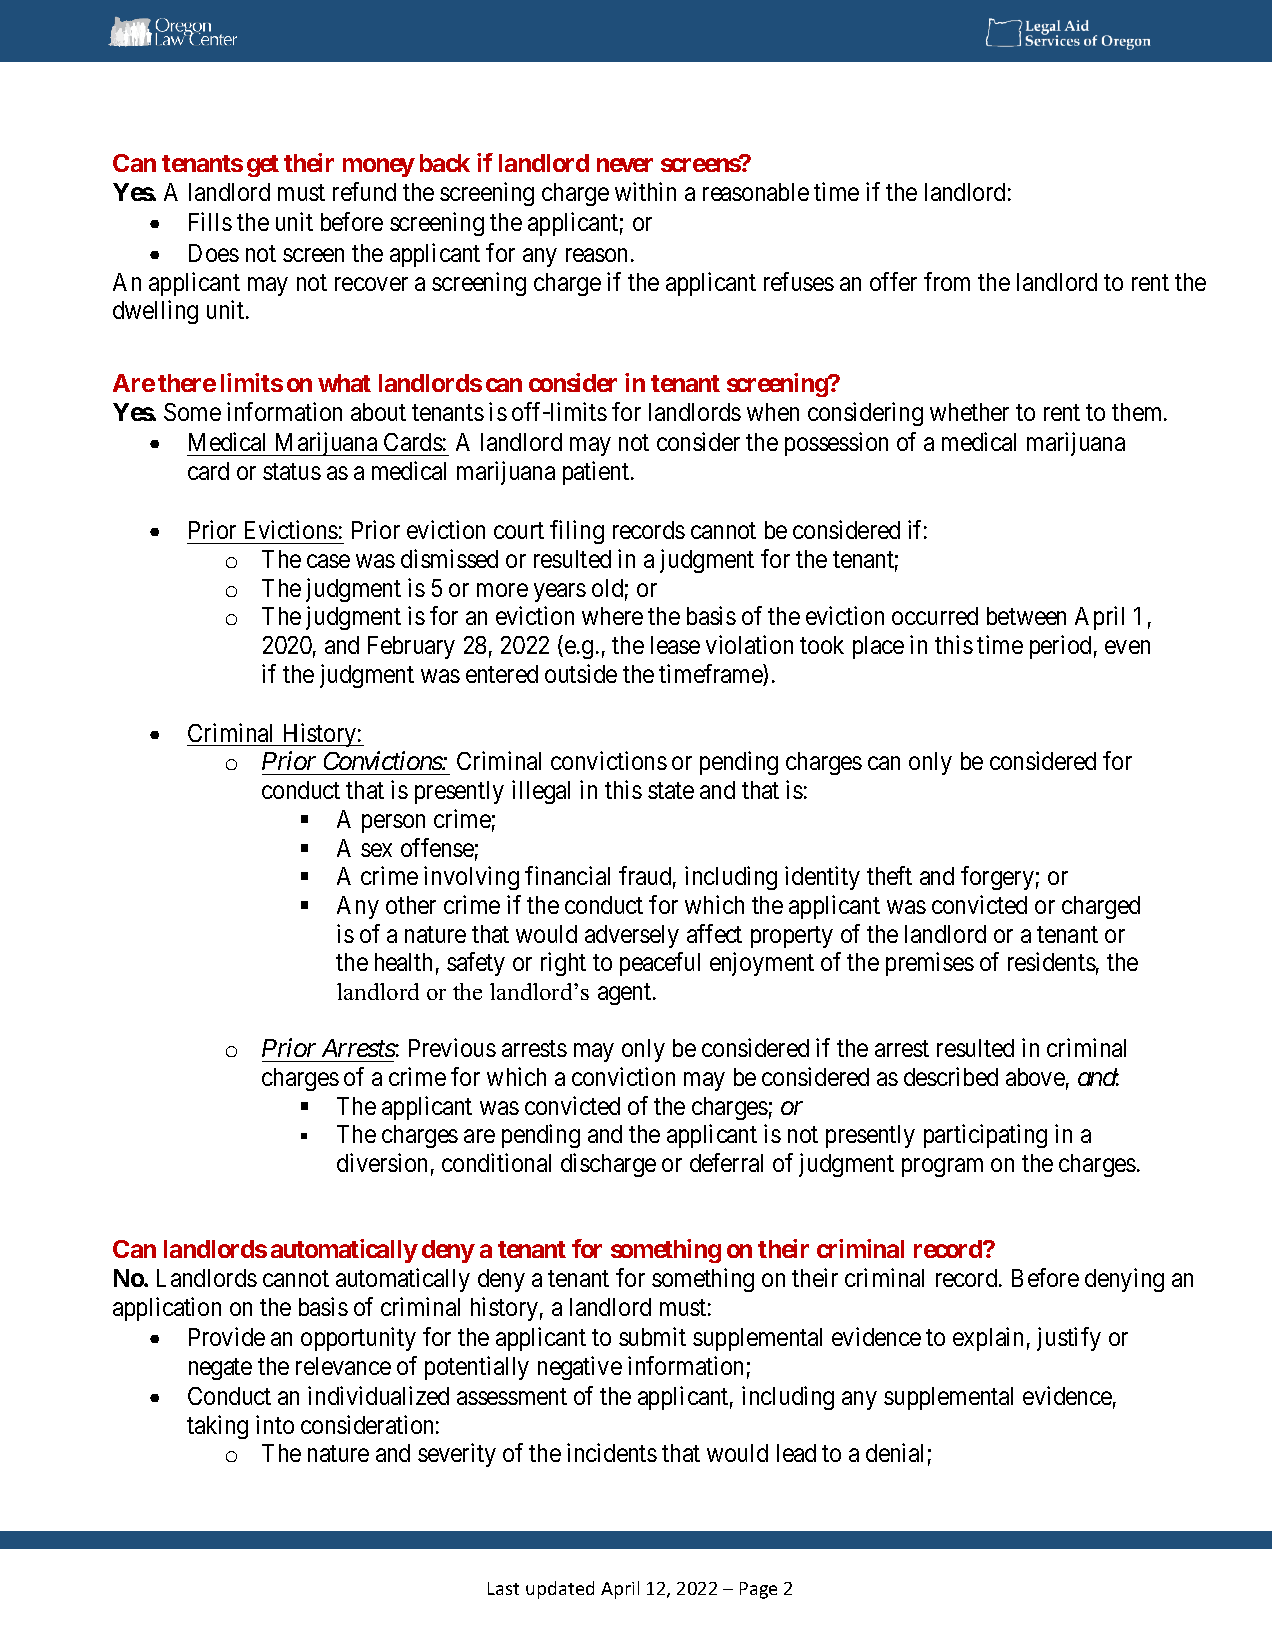  What do you see at coordinates (275, 1424) in the page?
I see `into` at bounding box center [275, 1424].
